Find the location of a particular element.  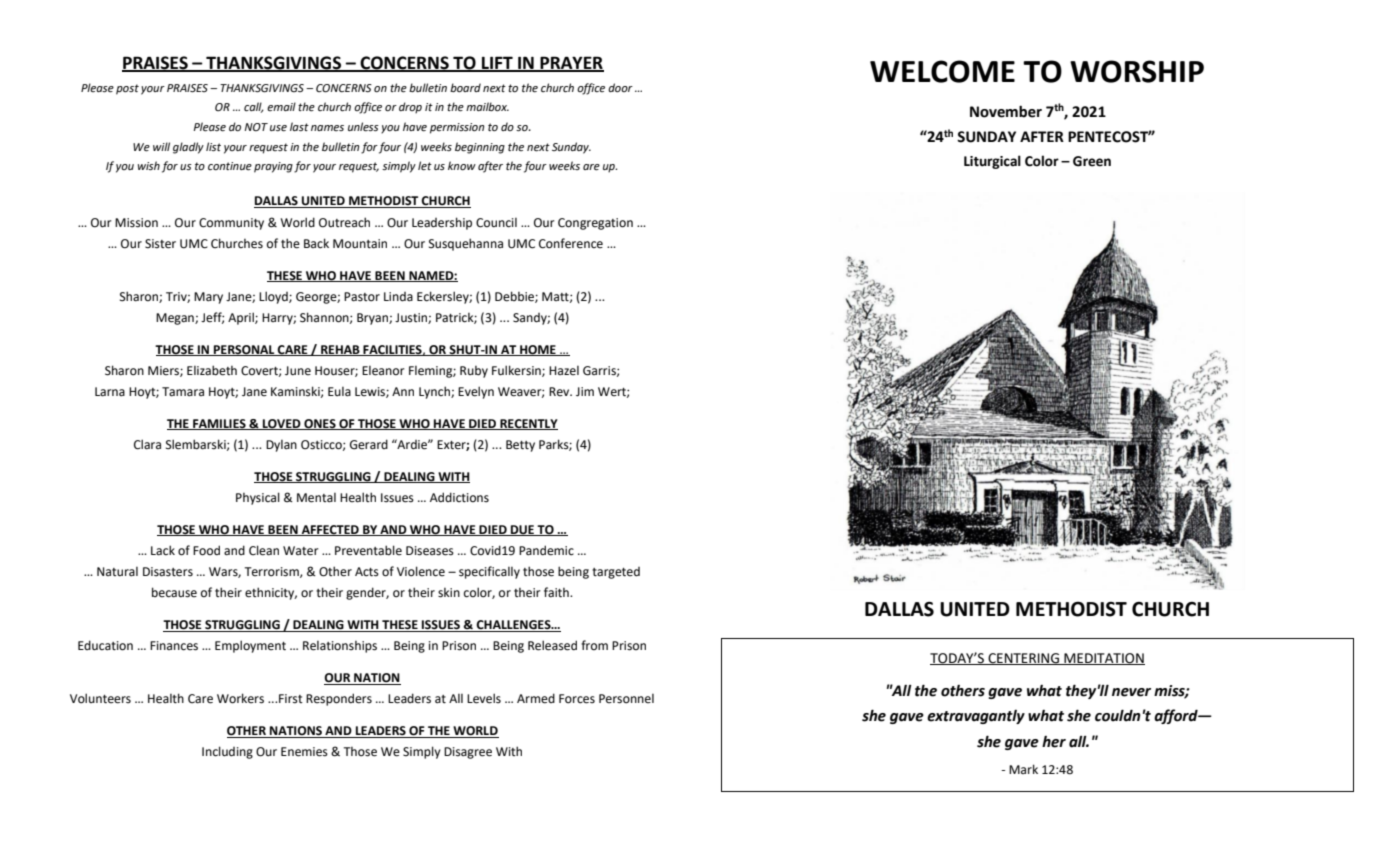

email is located at coordinates (281, 106).
